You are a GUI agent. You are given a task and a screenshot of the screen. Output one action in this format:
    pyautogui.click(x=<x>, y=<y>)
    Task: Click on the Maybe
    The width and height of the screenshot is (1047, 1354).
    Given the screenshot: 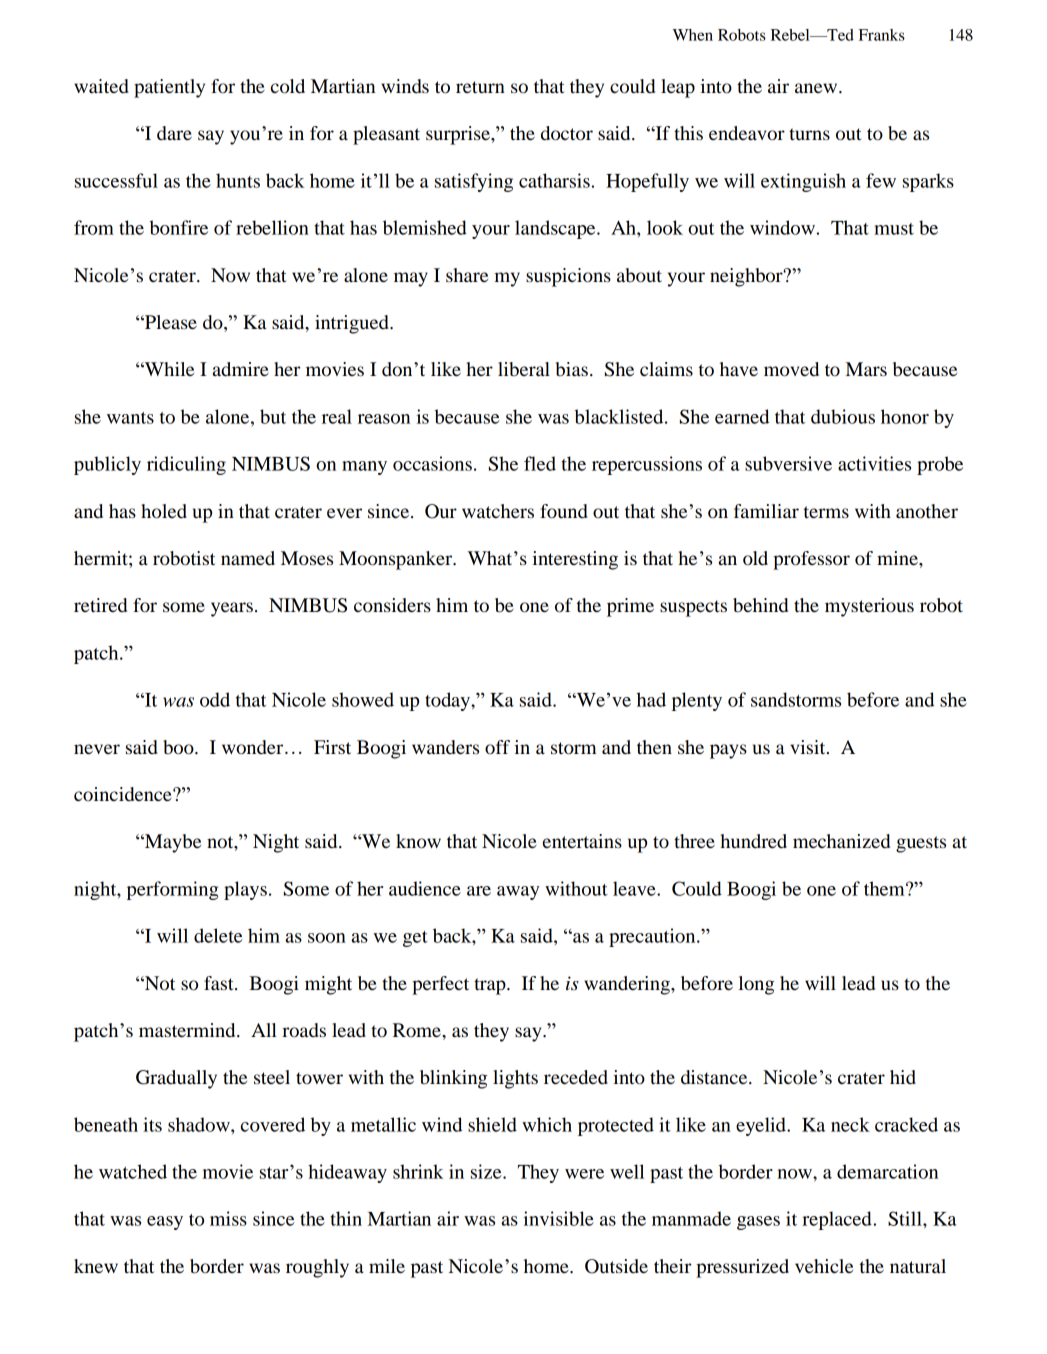 What is the action you would take?
    pyautogui.click(x=172, y=843)
